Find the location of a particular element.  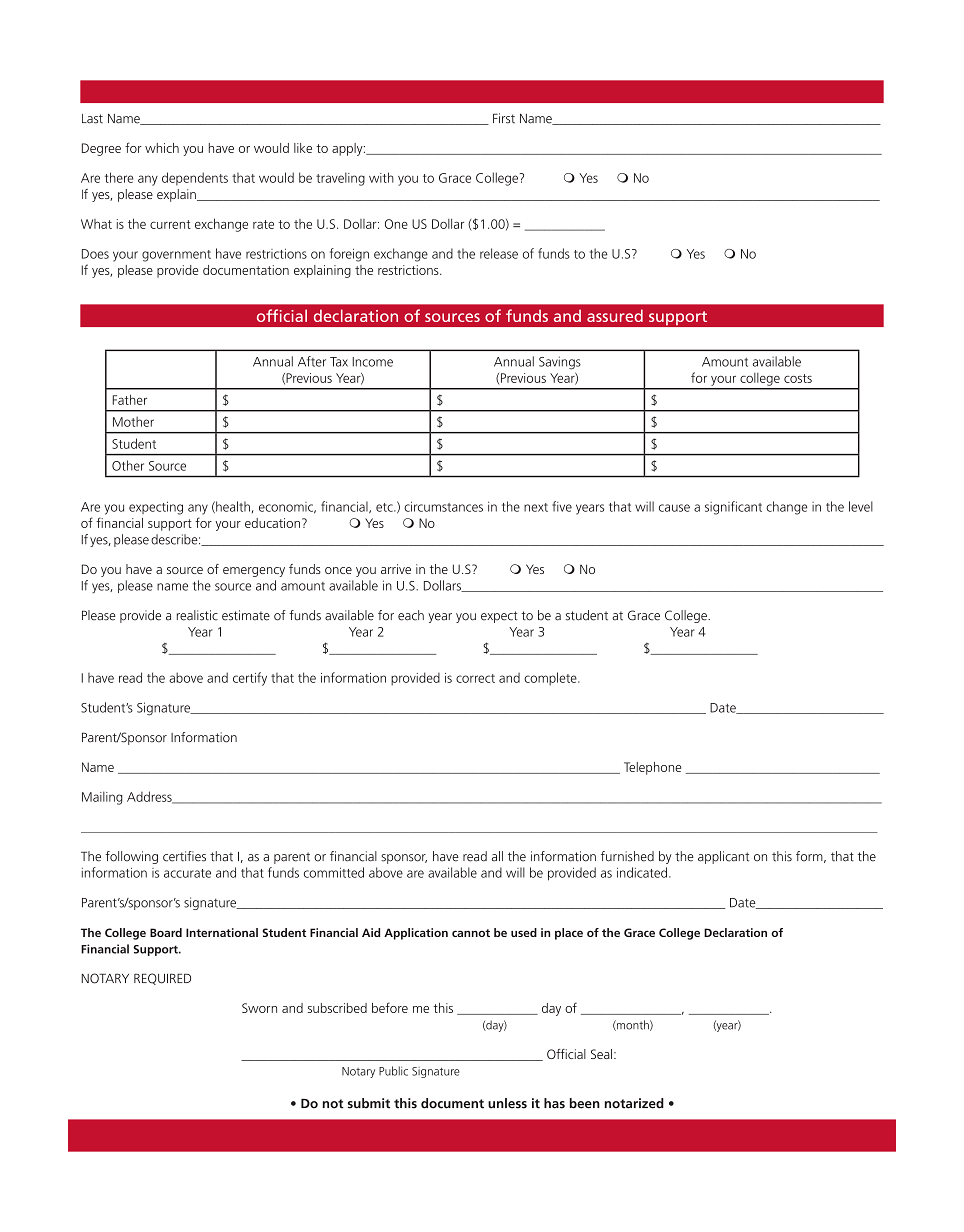

assured is located at coordinates (615, 315).
